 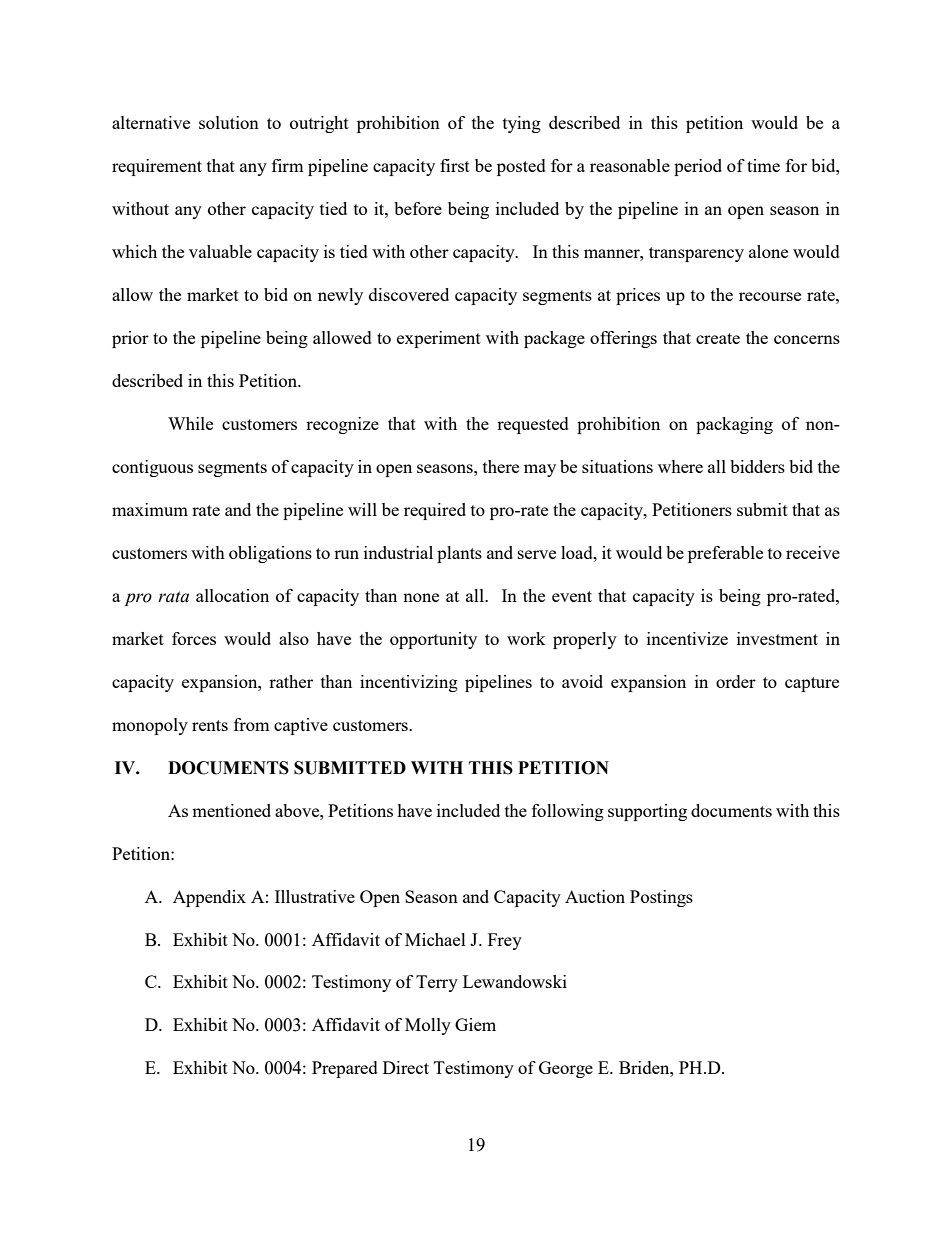 What do you see at coordinates (428, 1026) in the image?
I see `Molly` at bounding box center [428, 1026].
